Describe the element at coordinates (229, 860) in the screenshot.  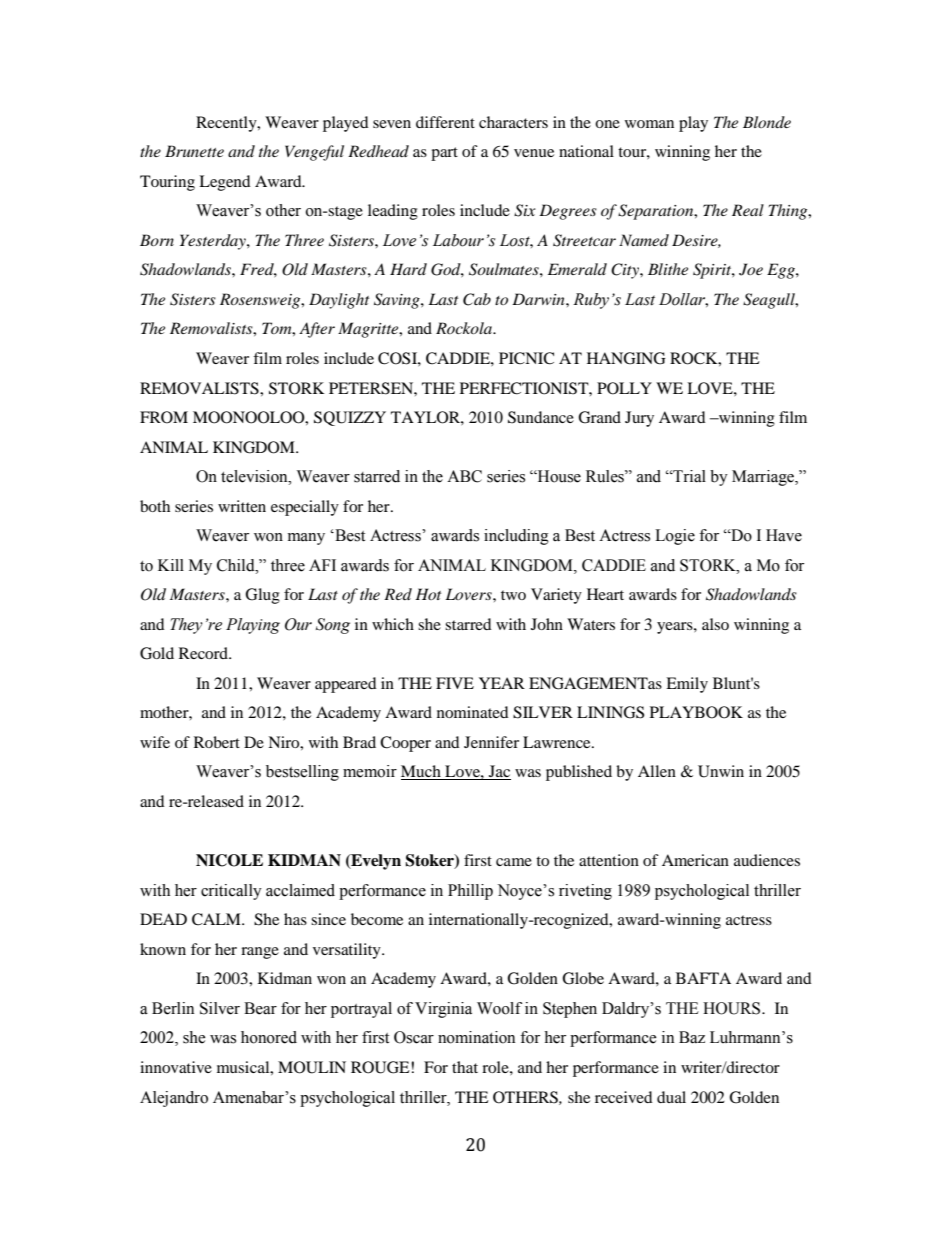
I see `NICOLE` at that location.
